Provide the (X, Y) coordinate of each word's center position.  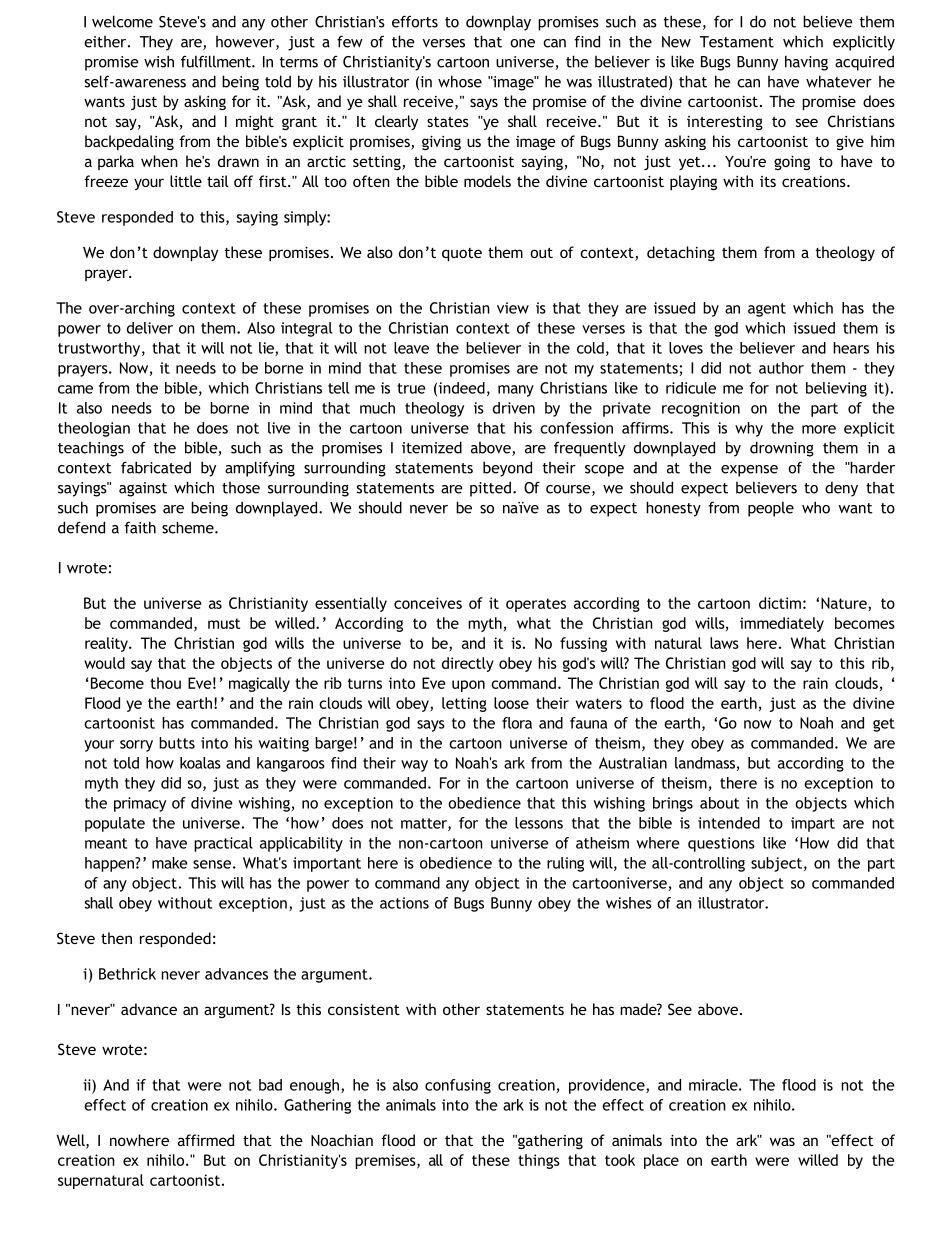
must (224, 623)
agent (767, 310)
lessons (539, 823)
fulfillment (217, 61)
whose (460, 81)
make (170, 863)
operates (536, 605)
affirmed (206, 1140)
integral (306, 329)
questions (721, 844)
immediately (782, 624)
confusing (458, 1086)
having (806, 63)
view (513, 308)
